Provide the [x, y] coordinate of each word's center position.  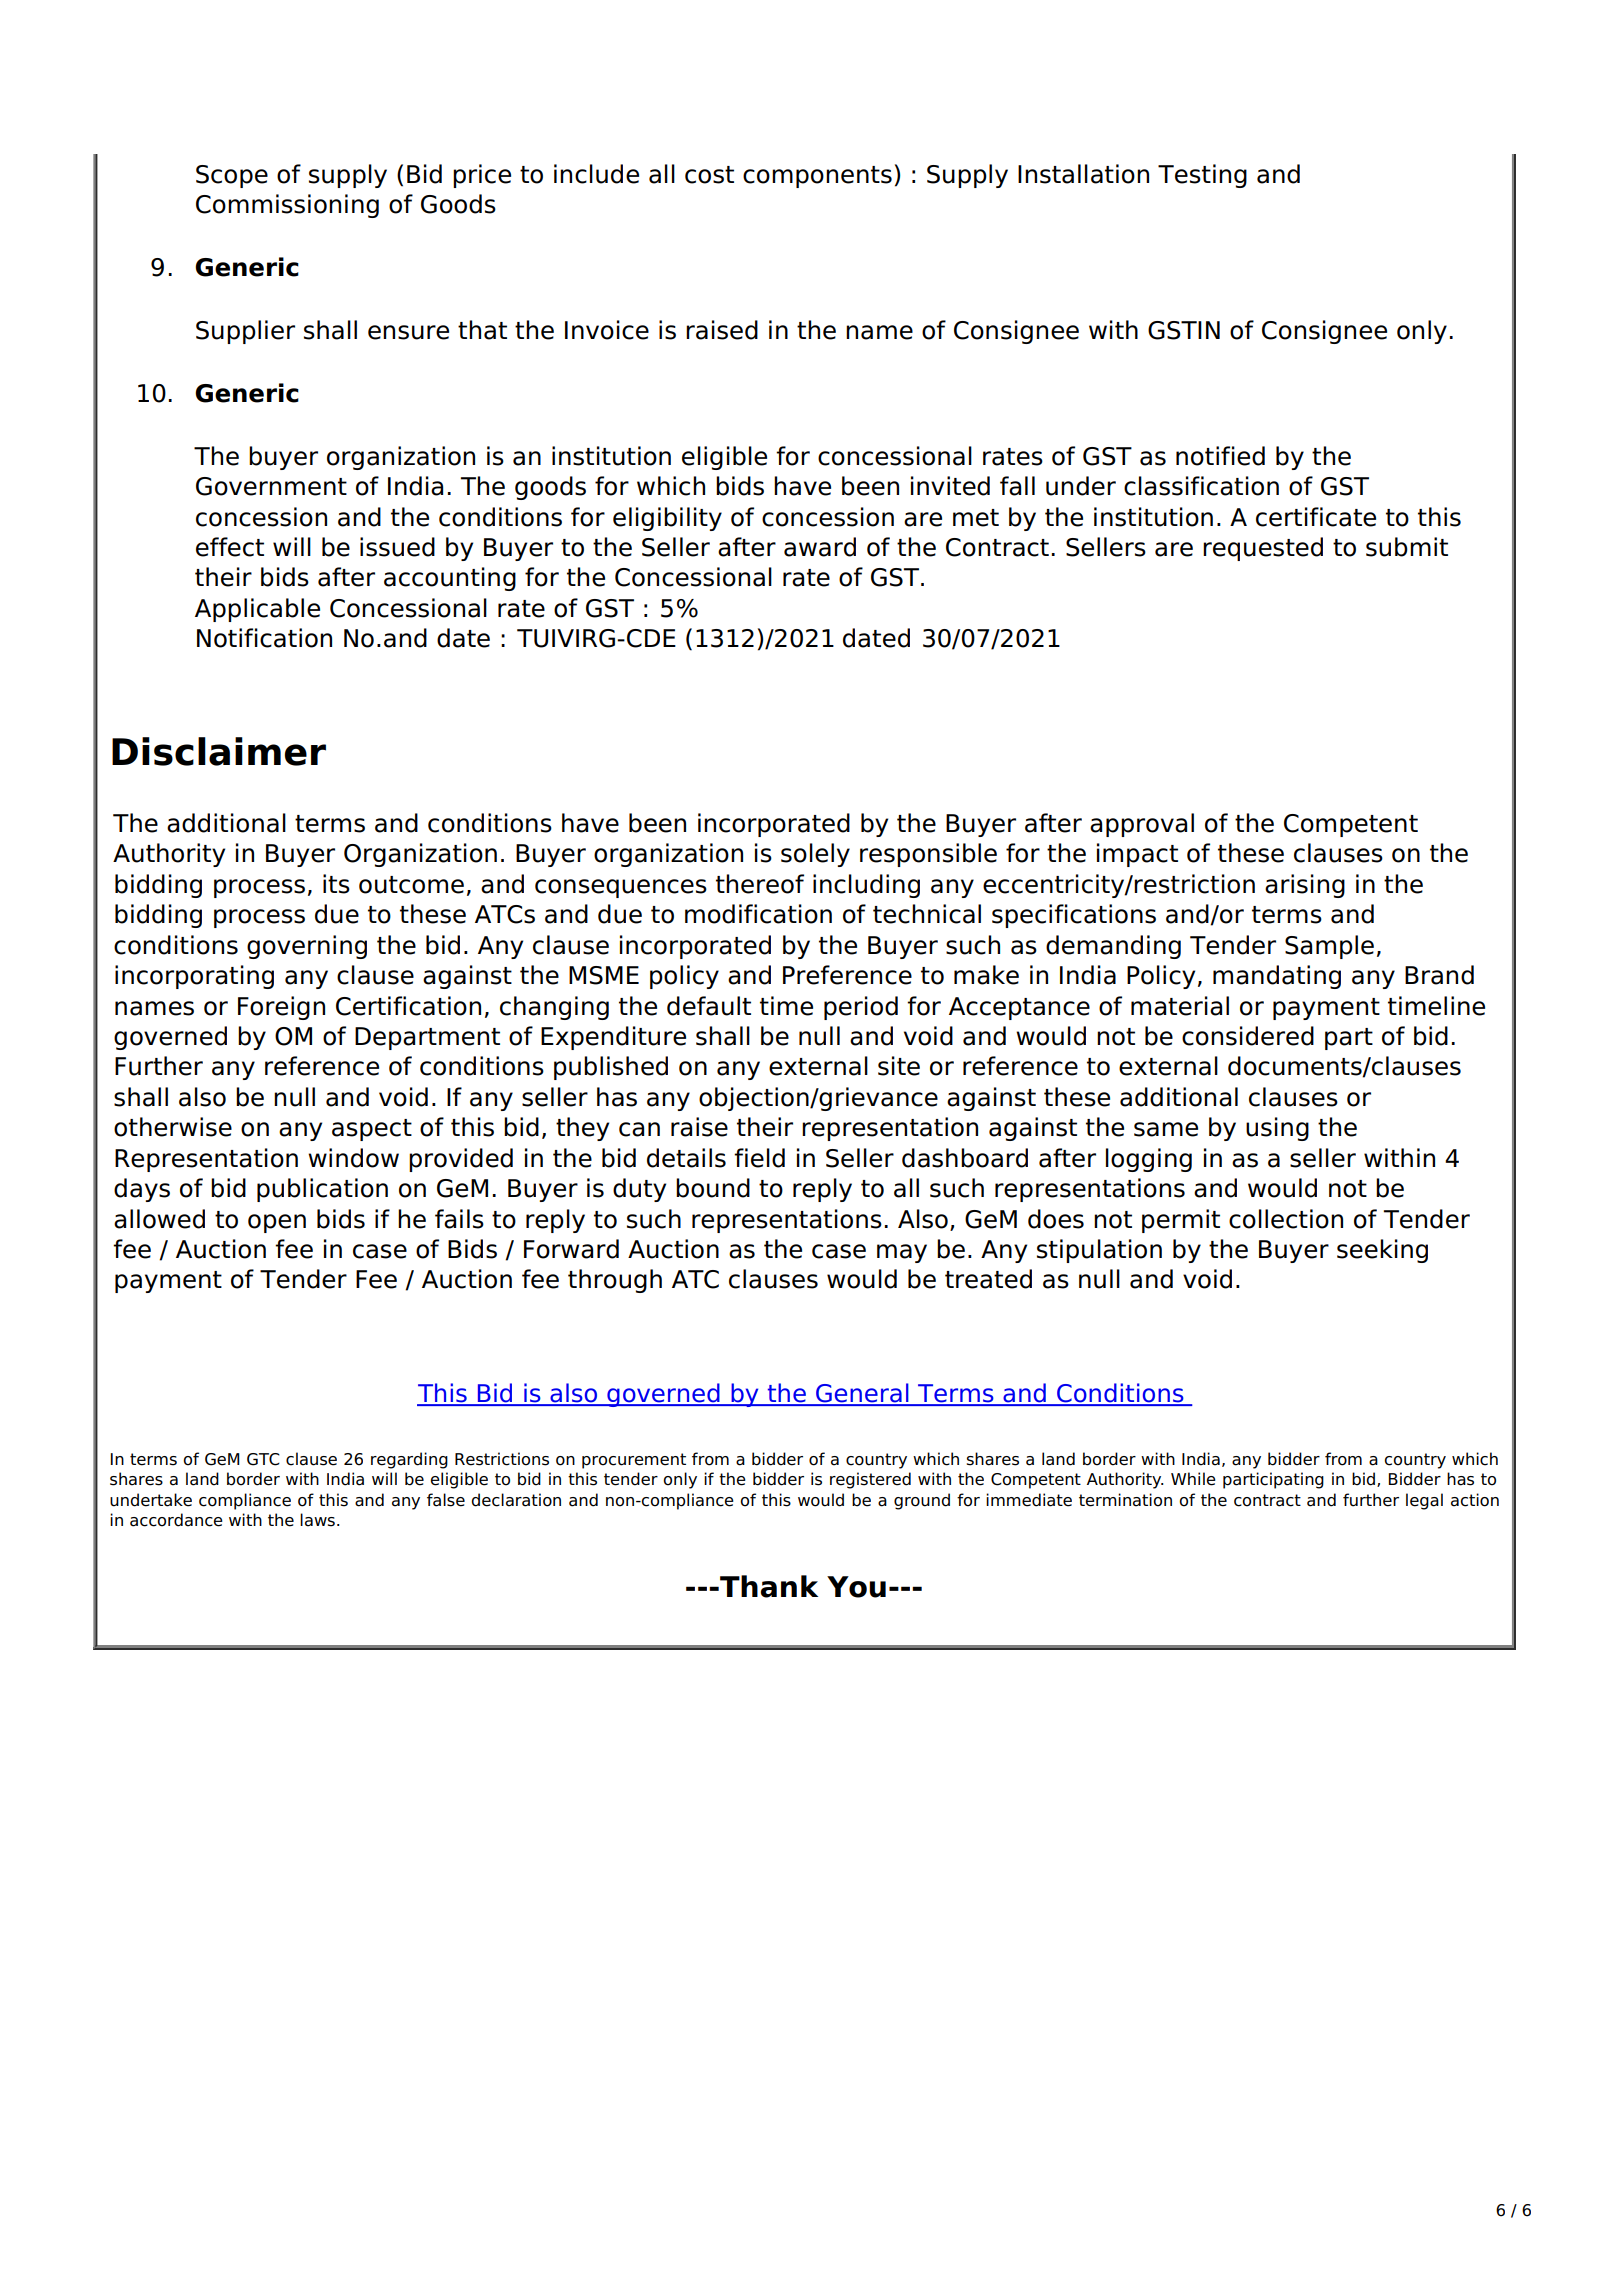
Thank [768, 1586]
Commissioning [287, 206]
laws [317, 1520]
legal [1424, 1501]
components [817, 177]
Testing [1202, 176]
